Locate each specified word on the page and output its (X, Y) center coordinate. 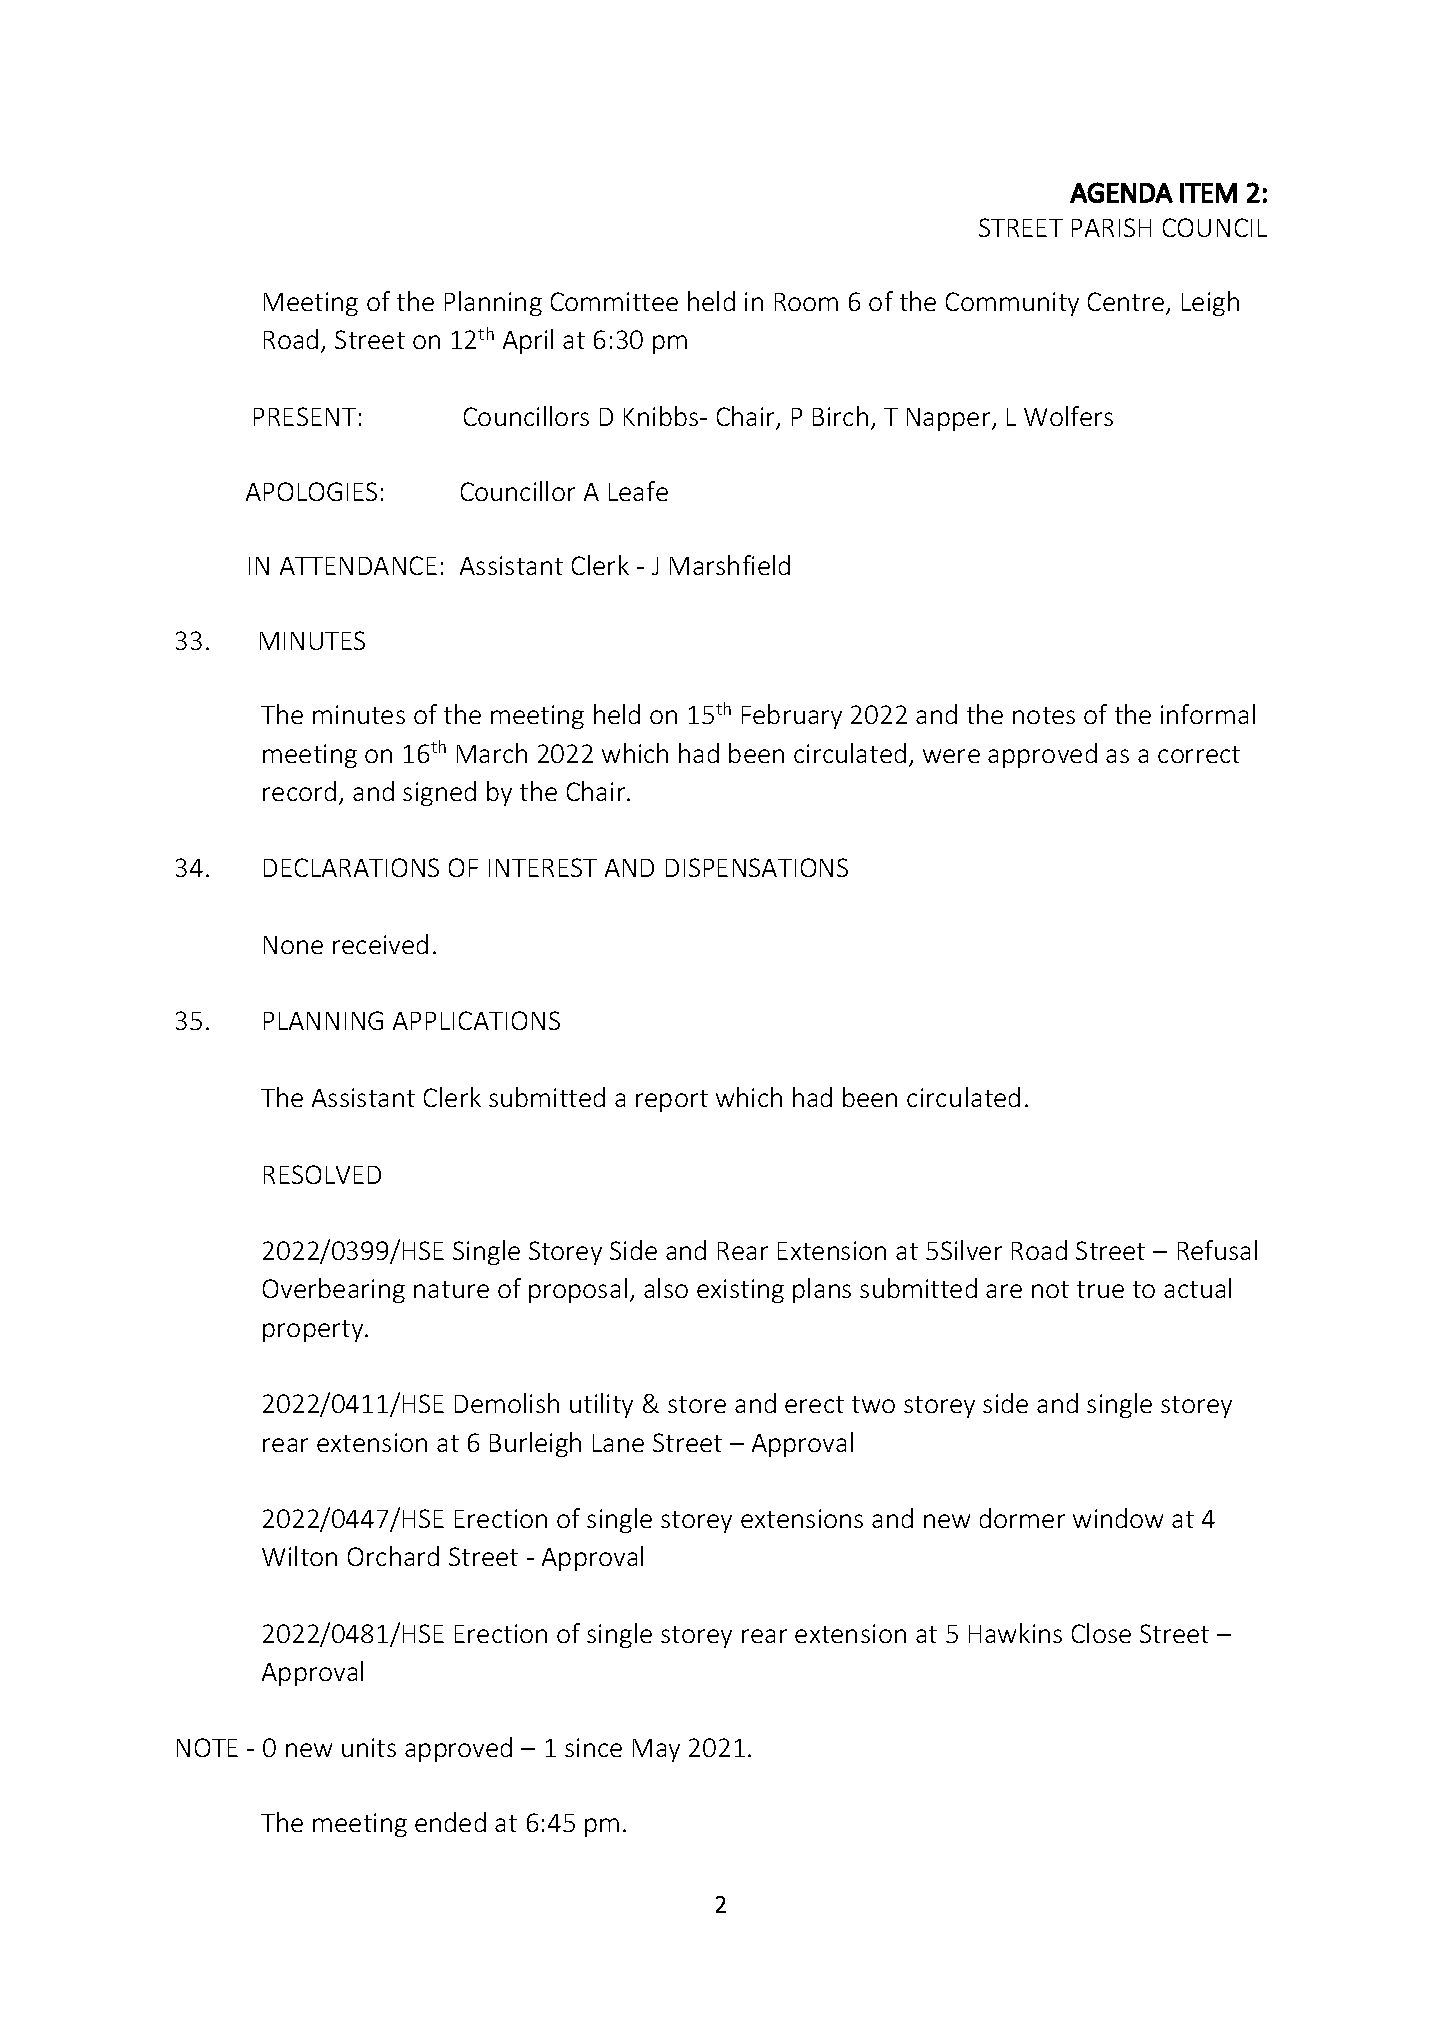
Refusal (1217, 1250)
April (528, 341)
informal (1208, 714)
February (792, 716)
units (369, 1747)
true (1100, 1289)
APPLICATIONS (476, 1020)
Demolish (507, 1403)
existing (740, 1291)
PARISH (1111, 227)
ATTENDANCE (358, 565)
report (672, 1101)
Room (806, 302)
